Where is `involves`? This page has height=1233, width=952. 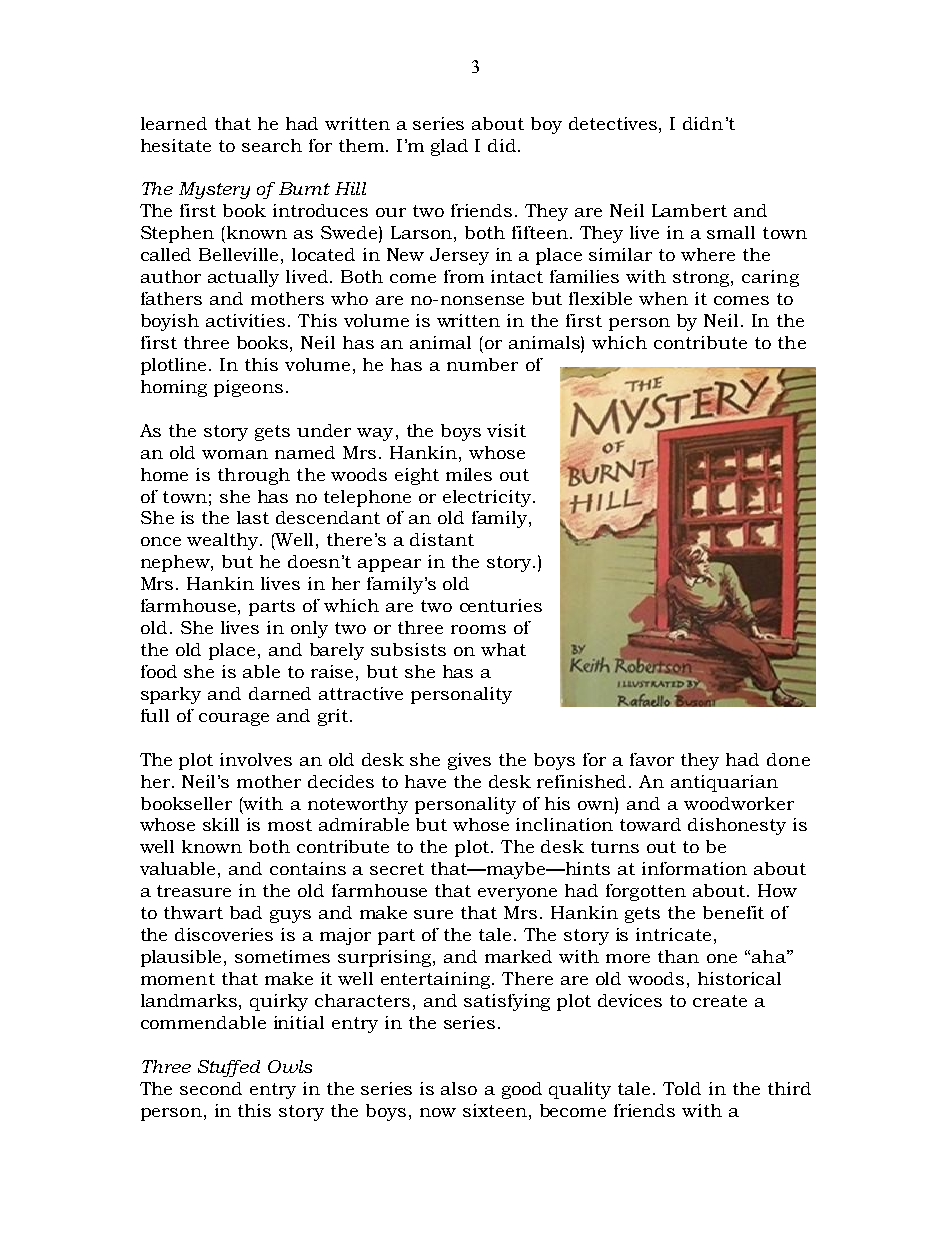
involves is located at coordinates (256, 759).
